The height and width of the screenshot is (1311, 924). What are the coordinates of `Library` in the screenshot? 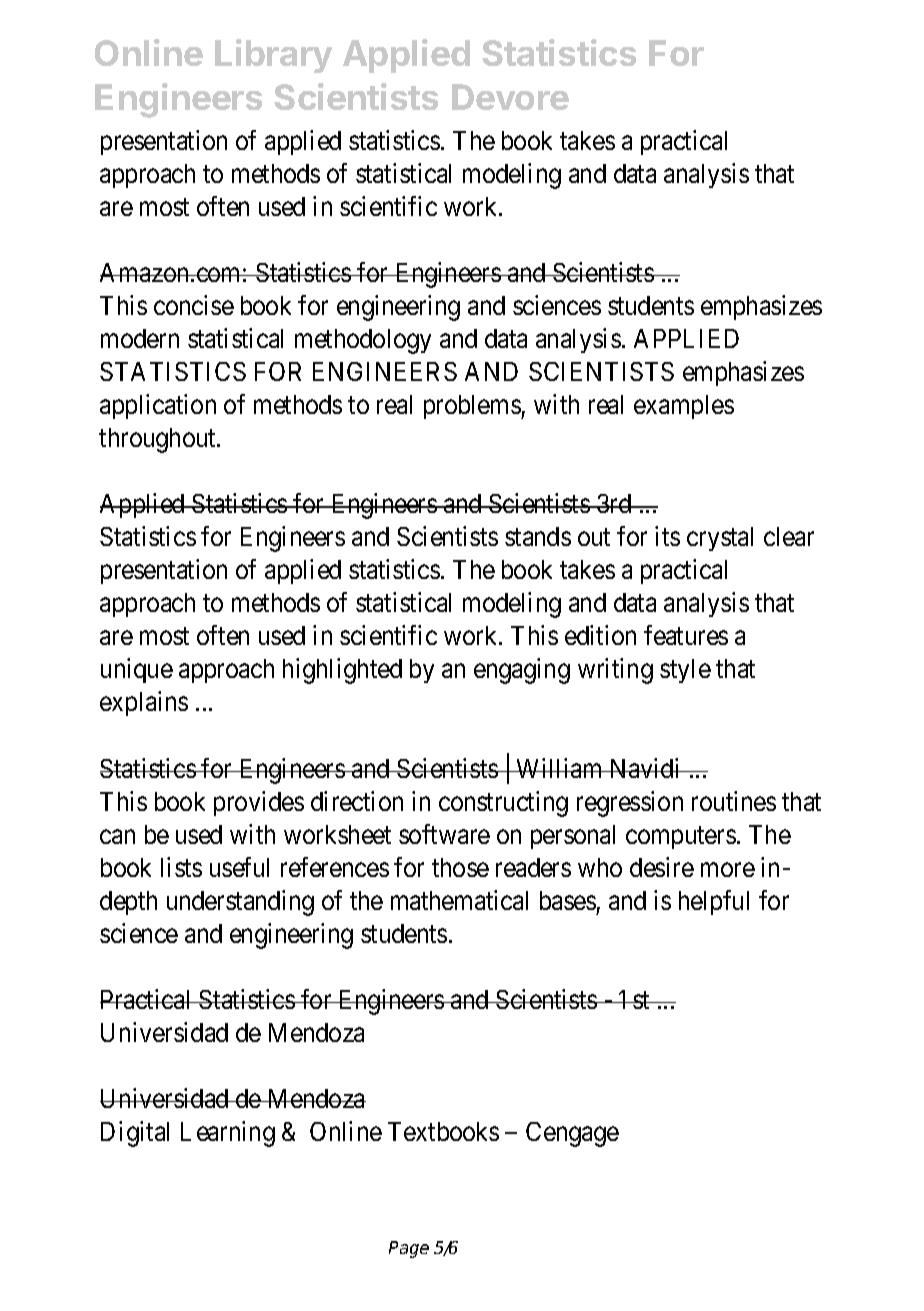 It's located at (273, 56).
